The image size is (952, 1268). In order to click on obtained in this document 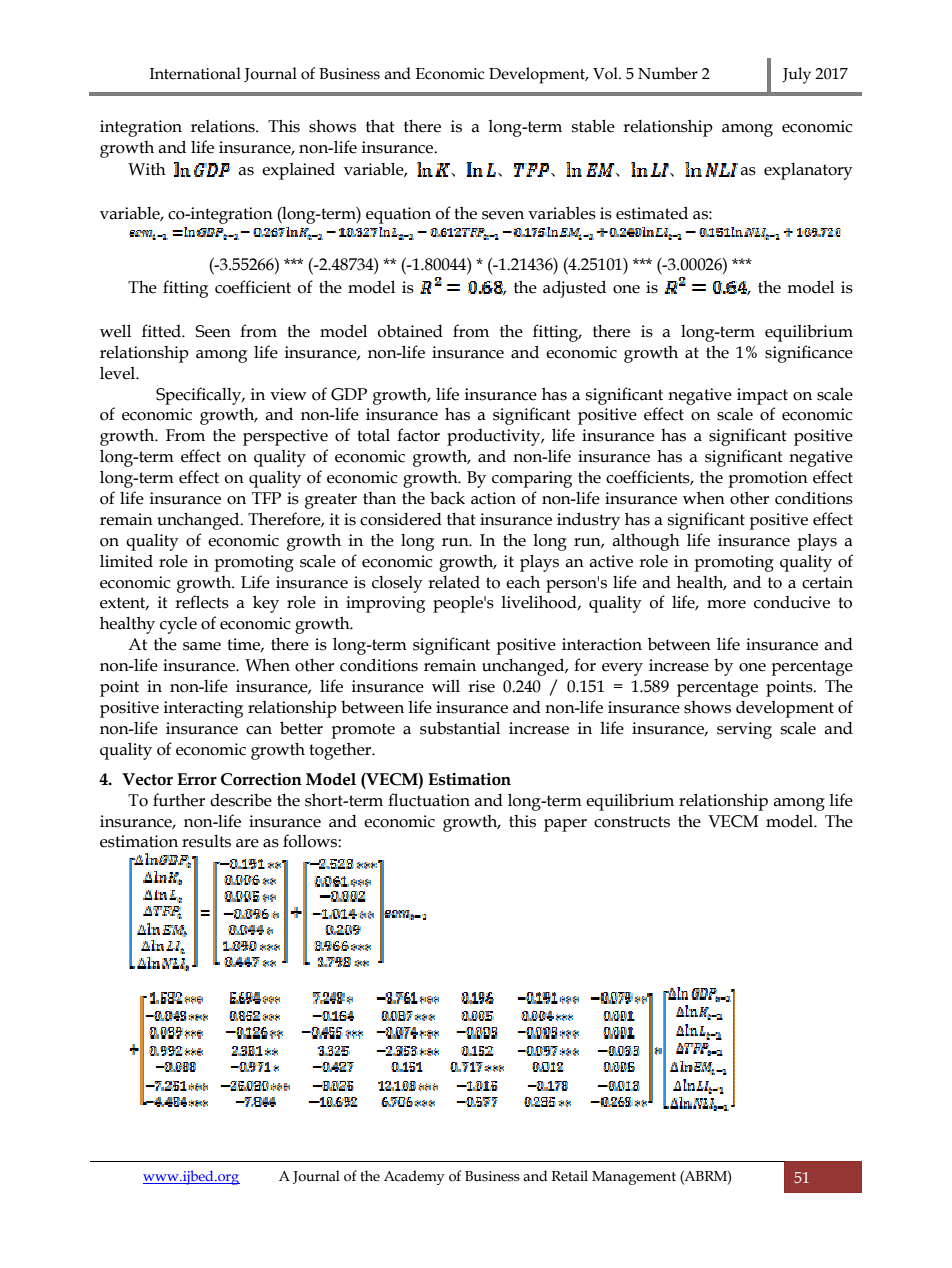, I will do `click(410, 331)`.
